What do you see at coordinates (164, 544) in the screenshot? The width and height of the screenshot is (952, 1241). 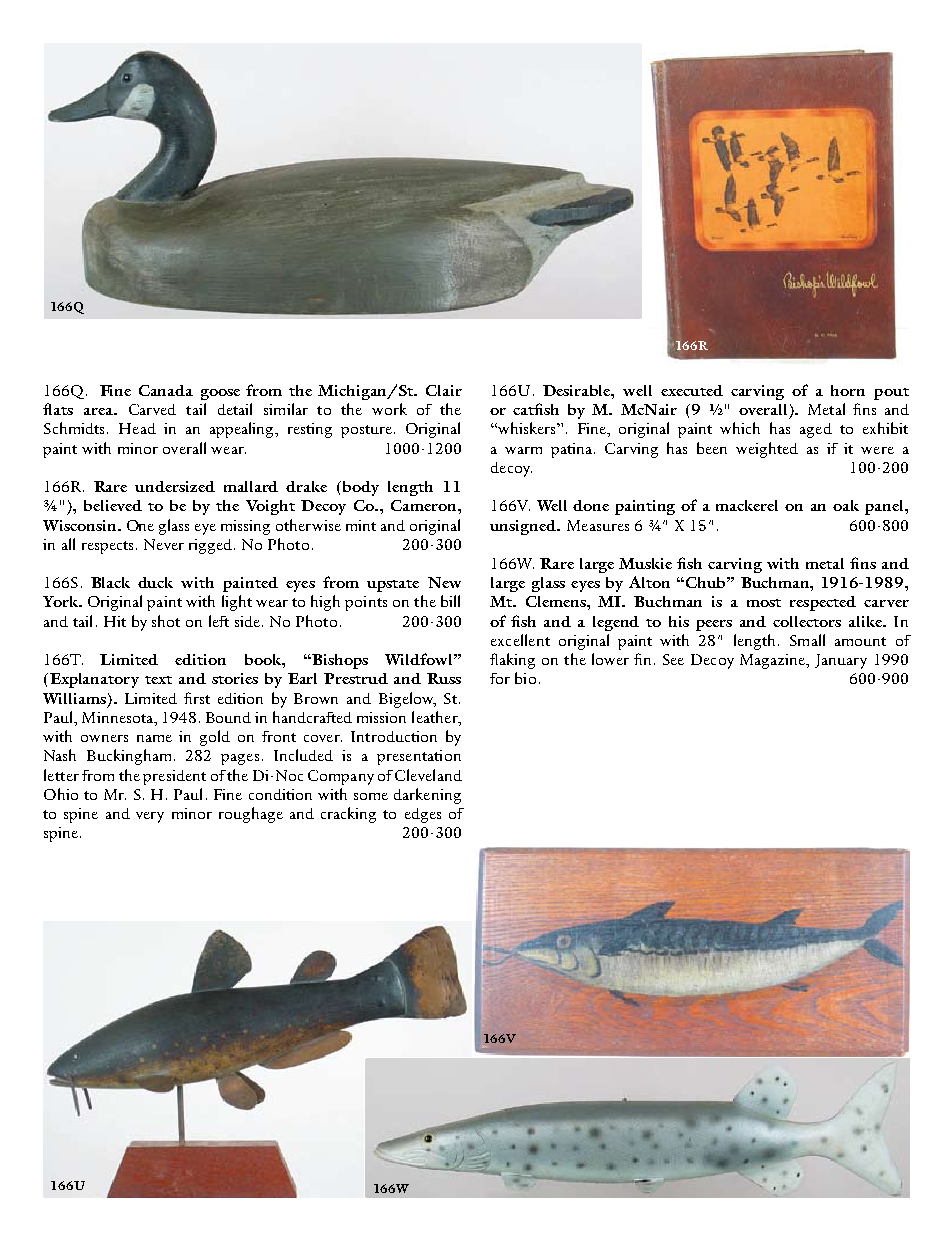 I see `Never` at bounding box center [164, 544].
